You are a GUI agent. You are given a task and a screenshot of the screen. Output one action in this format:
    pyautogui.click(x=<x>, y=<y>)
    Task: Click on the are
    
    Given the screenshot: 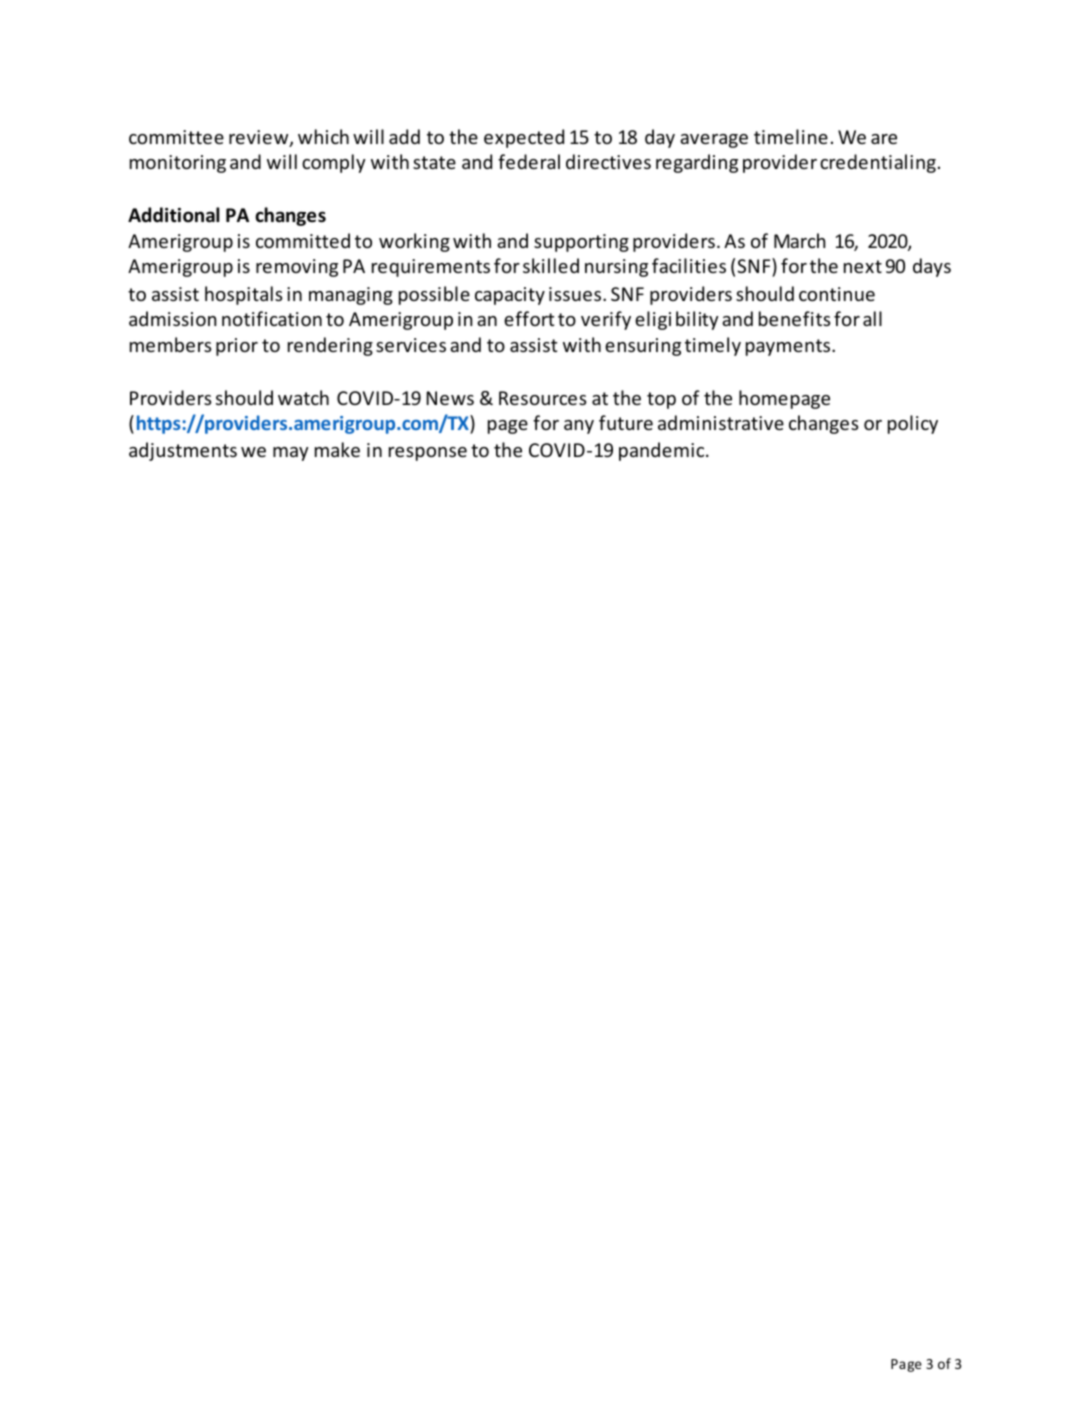 What is the action you would take?
    pyautogui.click(x=884, y=139)
